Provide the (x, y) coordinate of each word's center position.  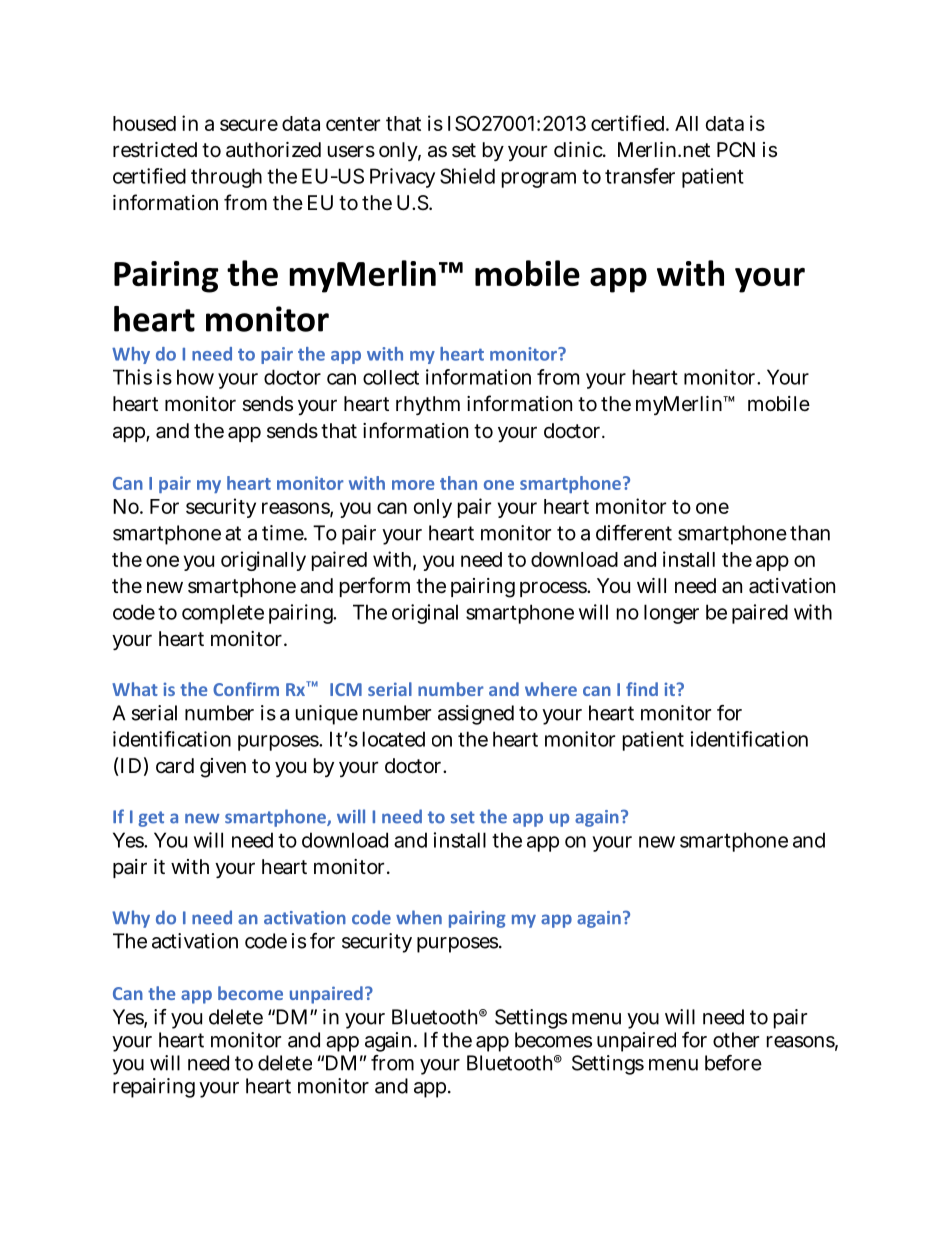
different (634, 533)
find (642, 689)
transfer (640, 176)
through (226, 178)
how (195, 377)
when (419, 917)
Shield (467, 176)
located (394, 739)
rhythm (428, 405)
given (223, 768)
